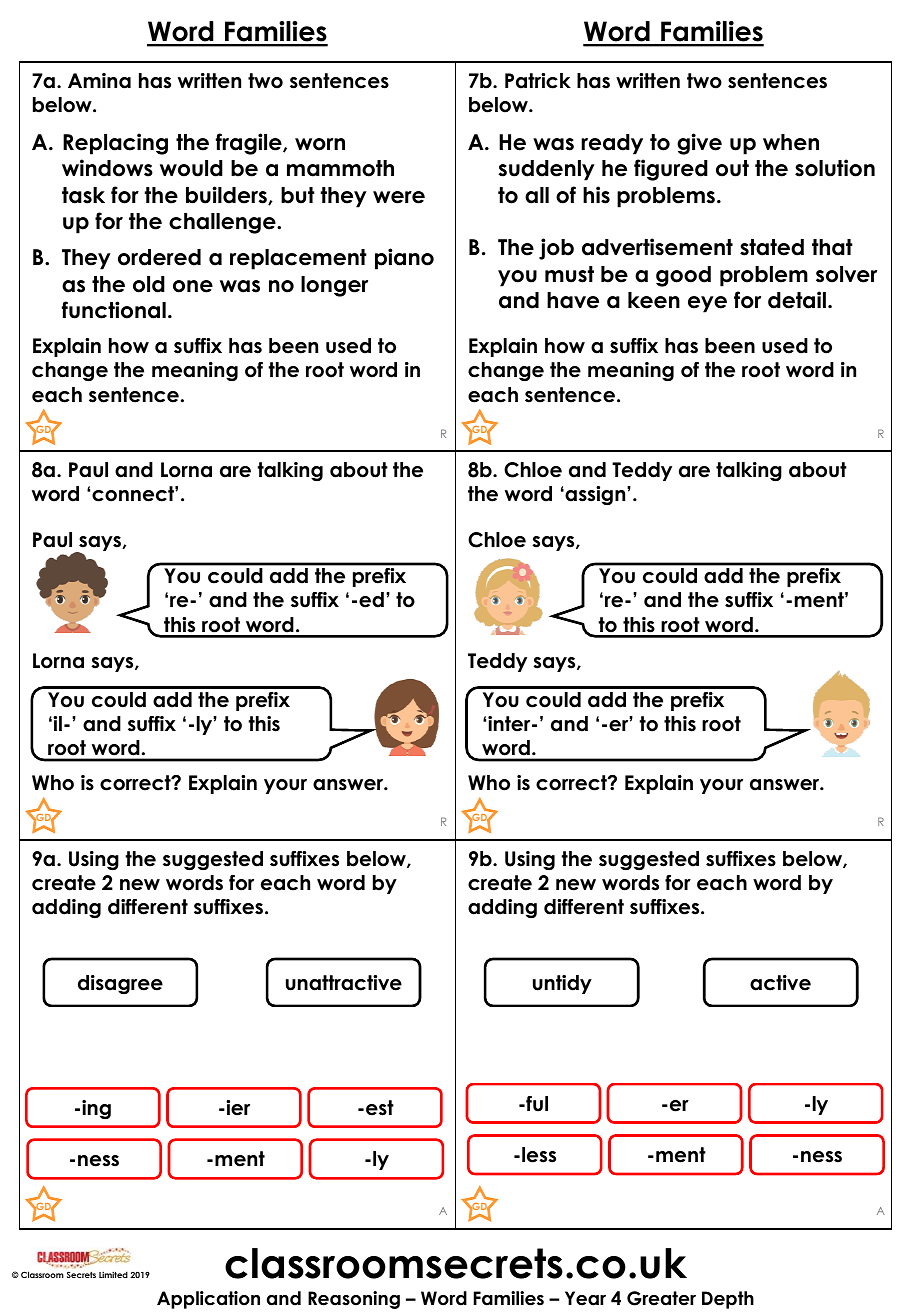 This screenshot has height=1316, width=911. Describe the element at coordinates (354, 1300) in the screenshot. I see `Reasoning` at that location.
